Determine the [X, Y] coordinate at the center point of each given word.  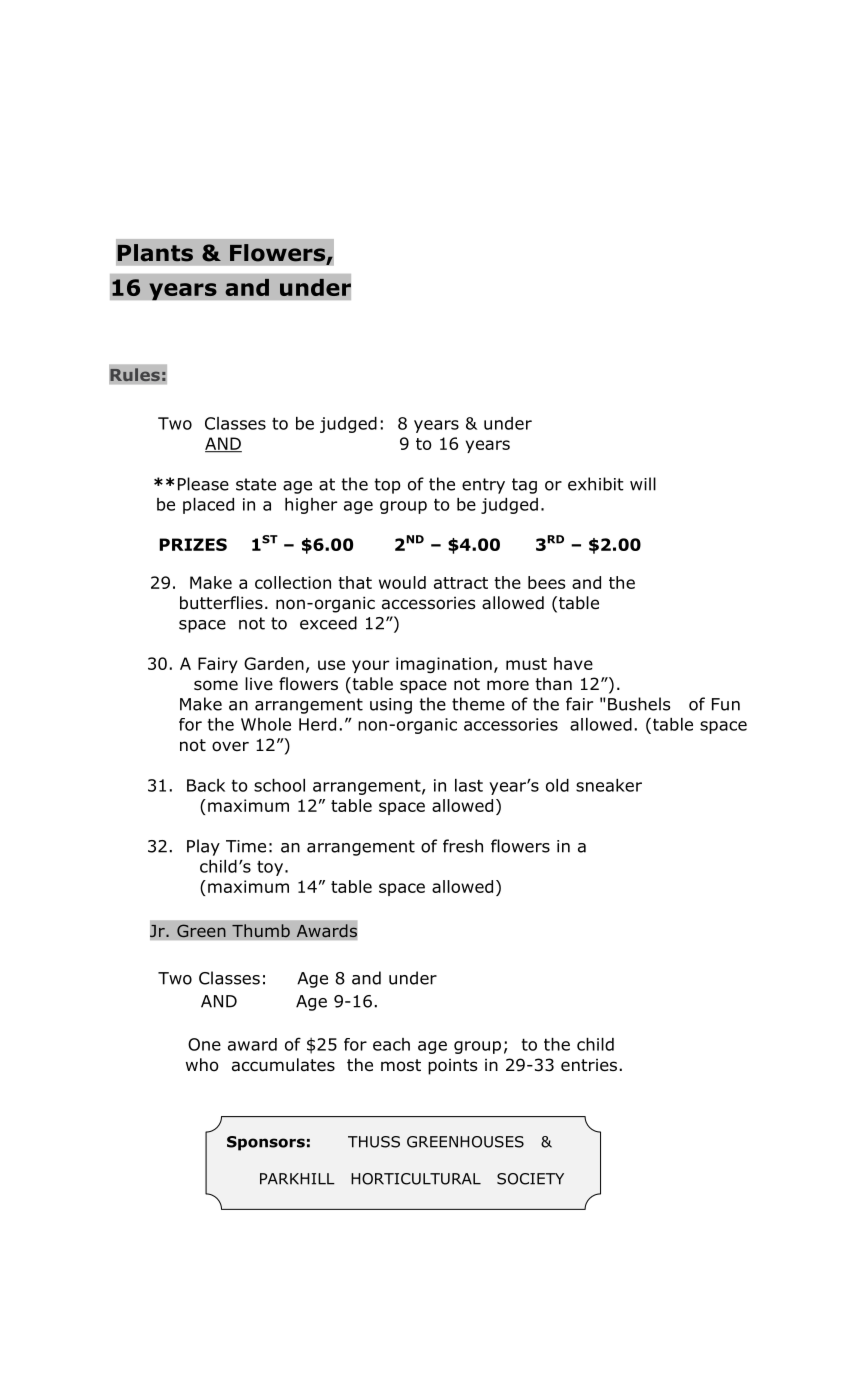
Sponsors [266, 1143]
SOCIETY [530, 1179]
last [469, 785]
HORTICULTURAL [416, 1179]
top [387, 486]
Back [206, 785]
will [643, 484]
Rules [135, 375]
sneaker [609, 785]
